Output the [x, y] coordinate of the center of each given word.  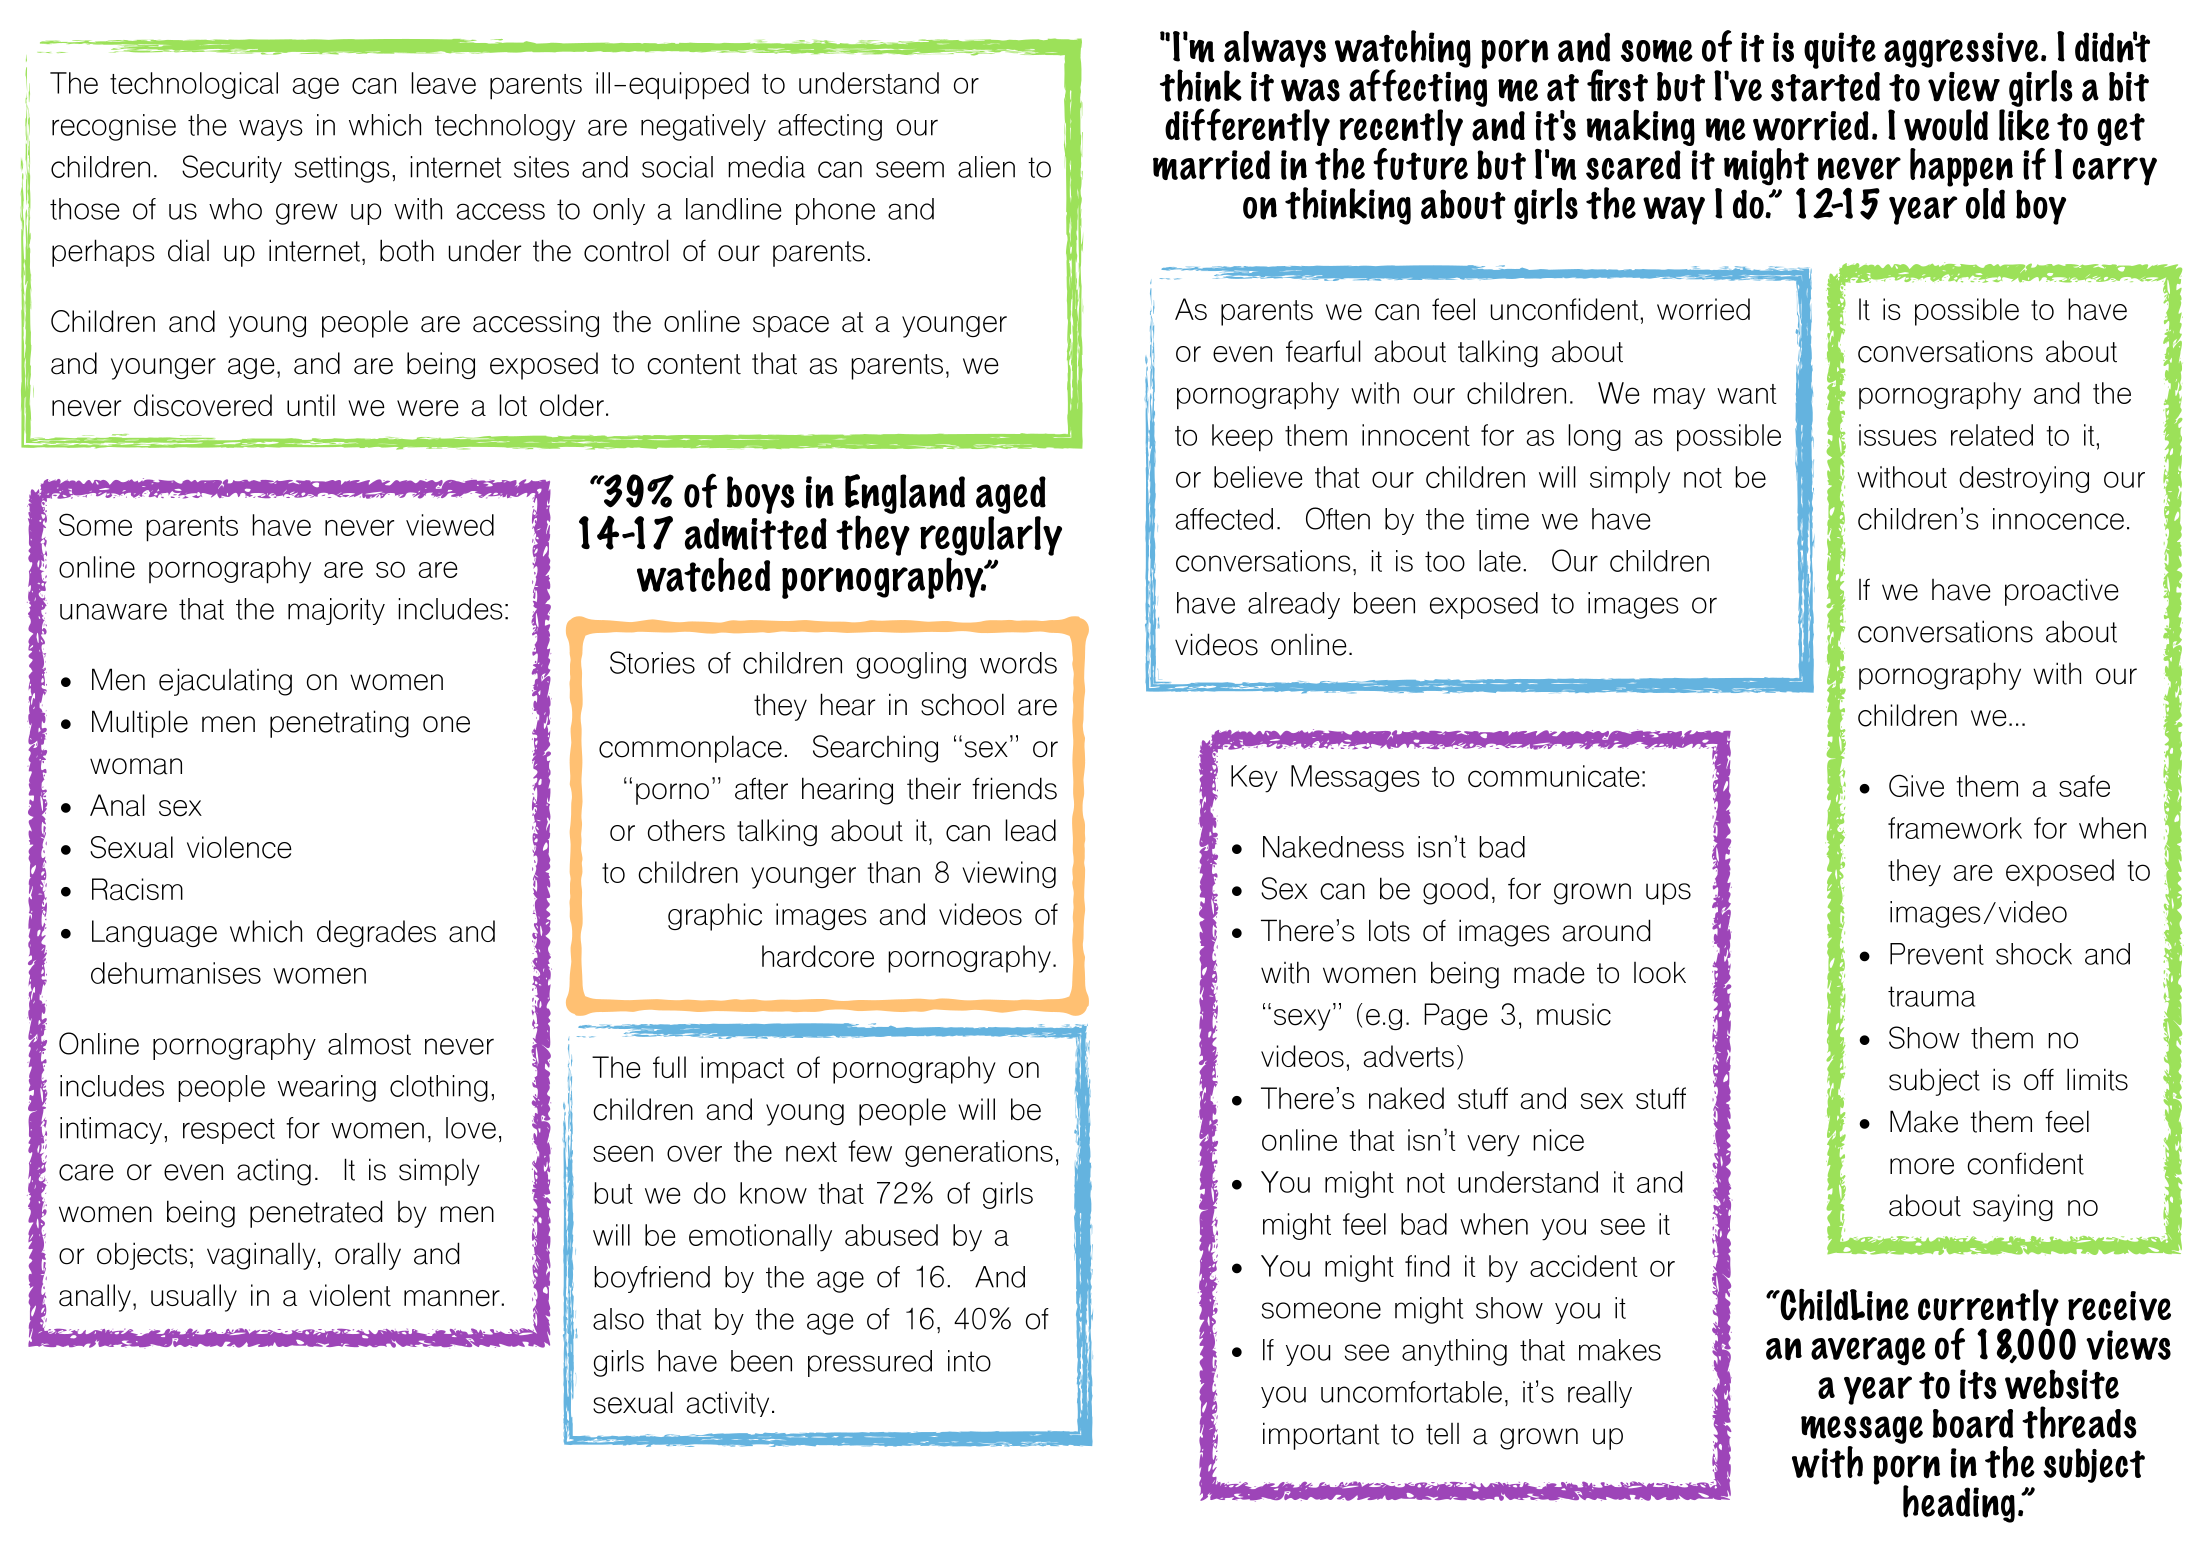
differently [1247, 127]
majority [336, 611]
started [1825, 87]
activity [728, 1404]
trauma [1931, 996]
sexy [1302, 1020]
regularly [991, 537]
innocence [2058, 519]
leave [443, 83]
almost [369, 1044]
